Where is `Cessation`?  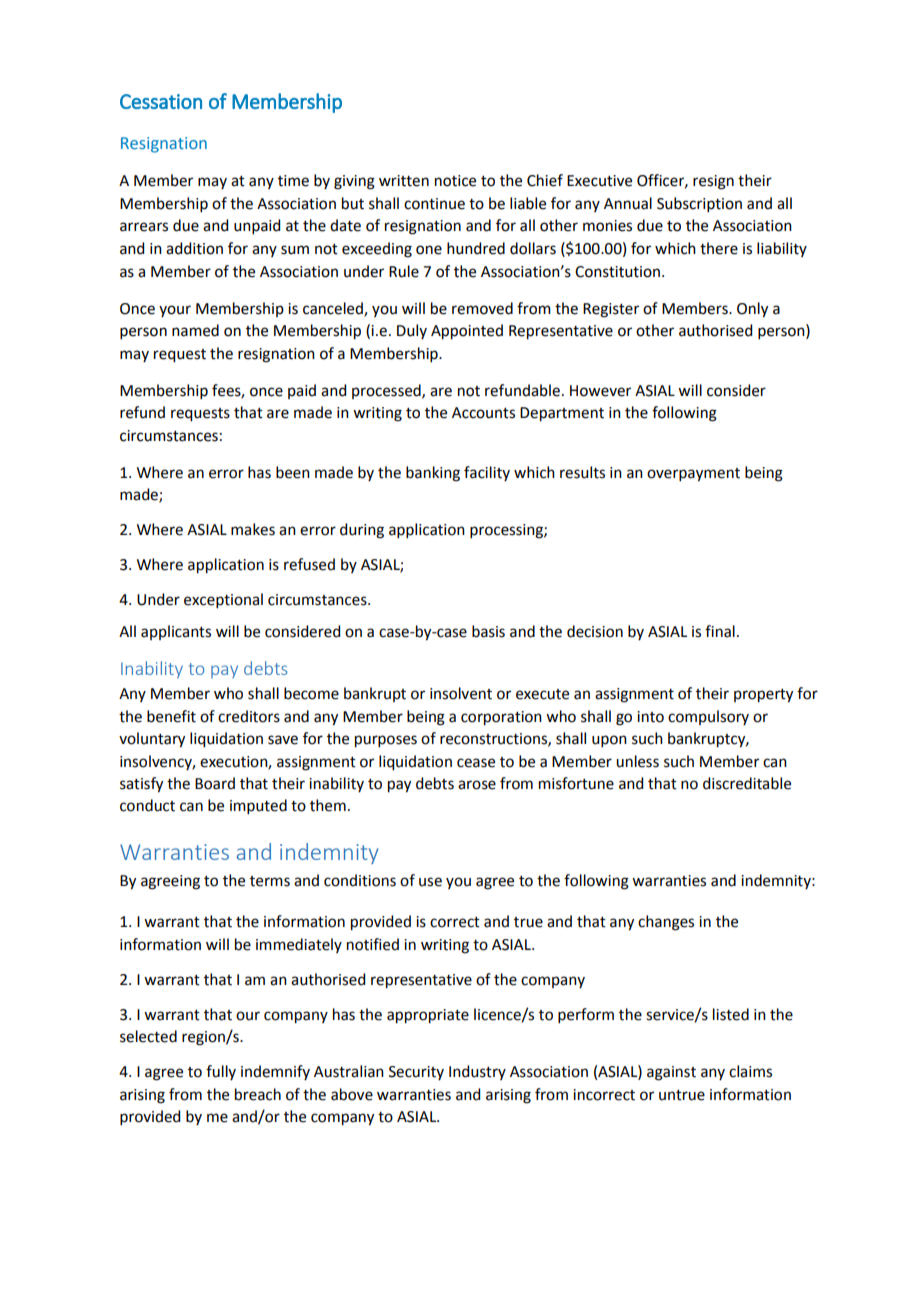 Cessation is located at coordinates (161, 101).
